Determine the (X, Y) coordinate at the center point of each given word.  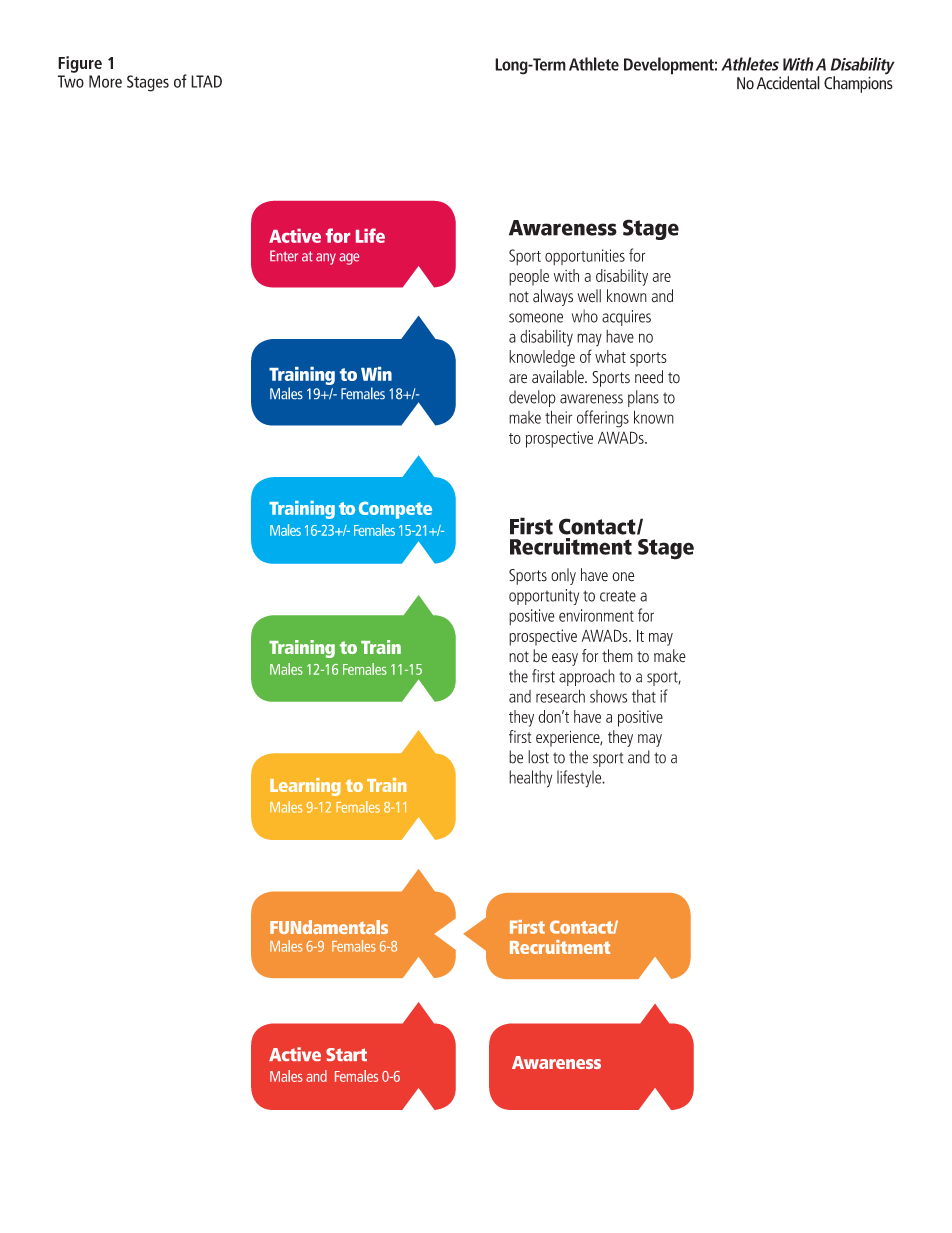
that (644, 696)
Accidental (788, 83)
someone (536, 318)
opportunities (585, 257)
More (105, 81)
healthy (530, 779)
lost (538, 757)
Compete (395, 510)
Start (346, 1054)
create (618, 596)
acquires (626, 318)
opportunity (544, 597)
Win (376, 374)
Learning (305, 787)
